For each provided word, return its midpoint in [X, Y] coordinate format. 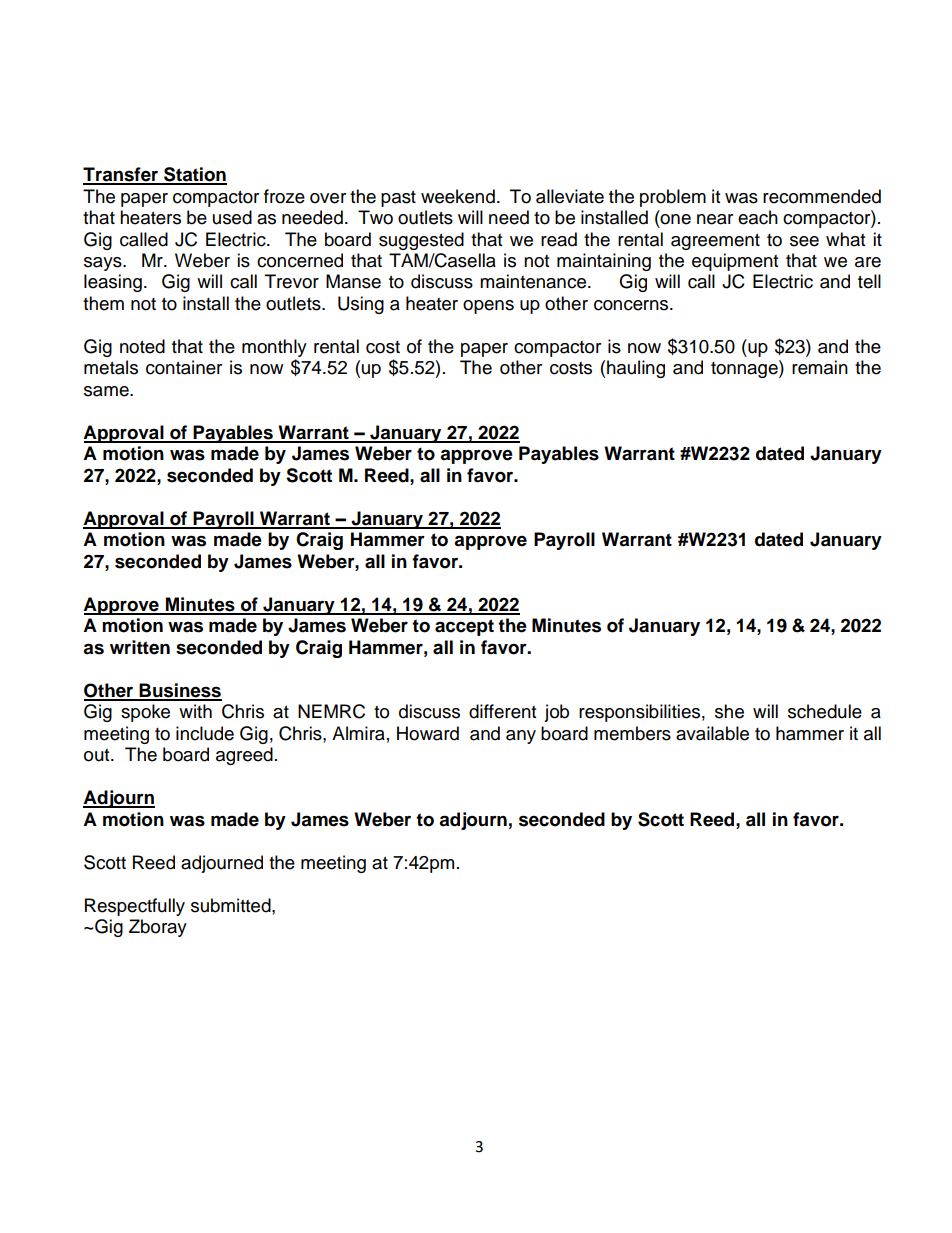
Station [194, 175]
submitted [232, 905]
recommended [822, 196]
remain [820, 367]
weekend [458, 196]
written [140, 647]
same [107, 391]
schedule [825, 711]
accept [464, 627]
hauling [636, 369]
